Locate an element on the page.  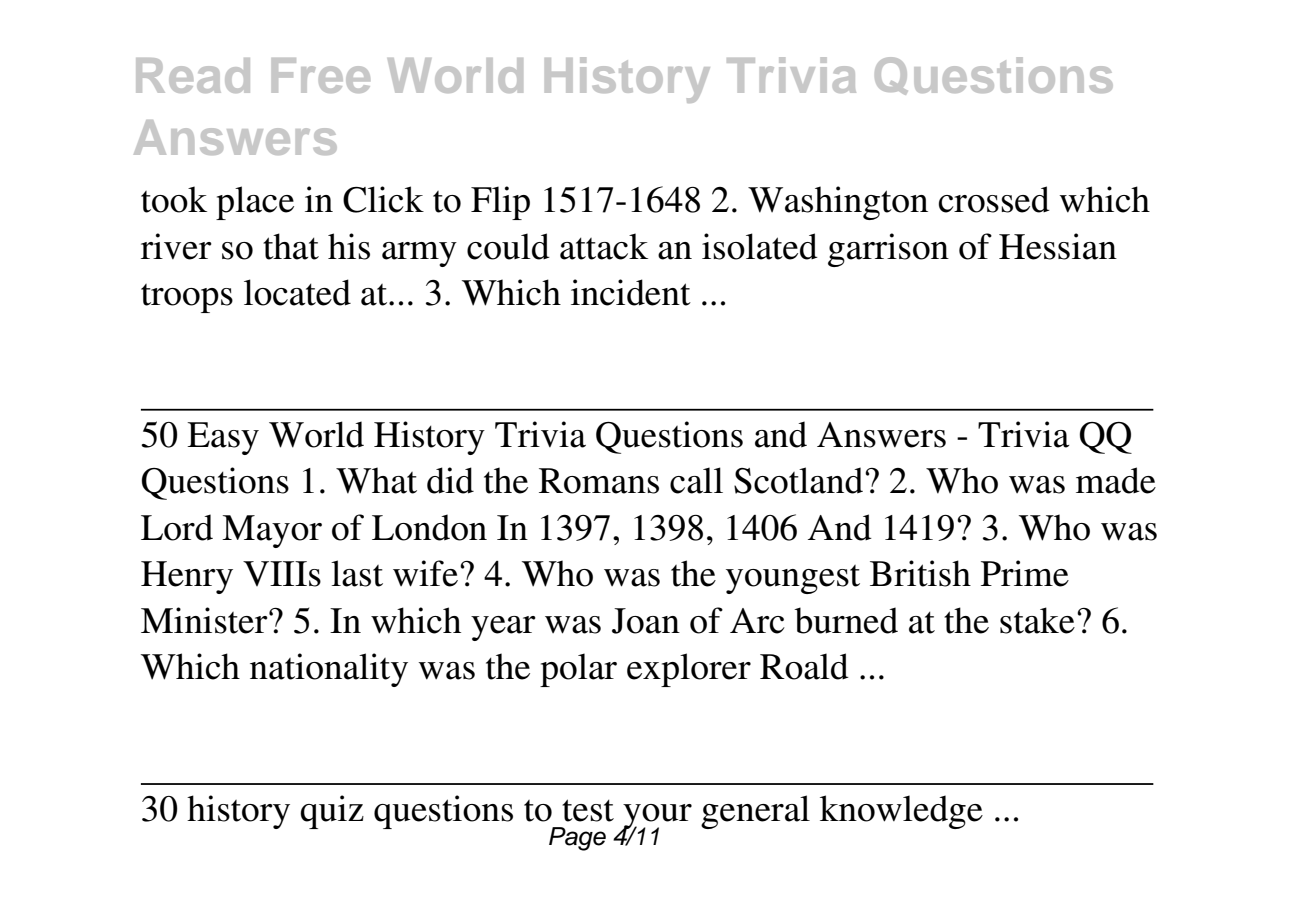
Free is located at coordinates (321, 75).
